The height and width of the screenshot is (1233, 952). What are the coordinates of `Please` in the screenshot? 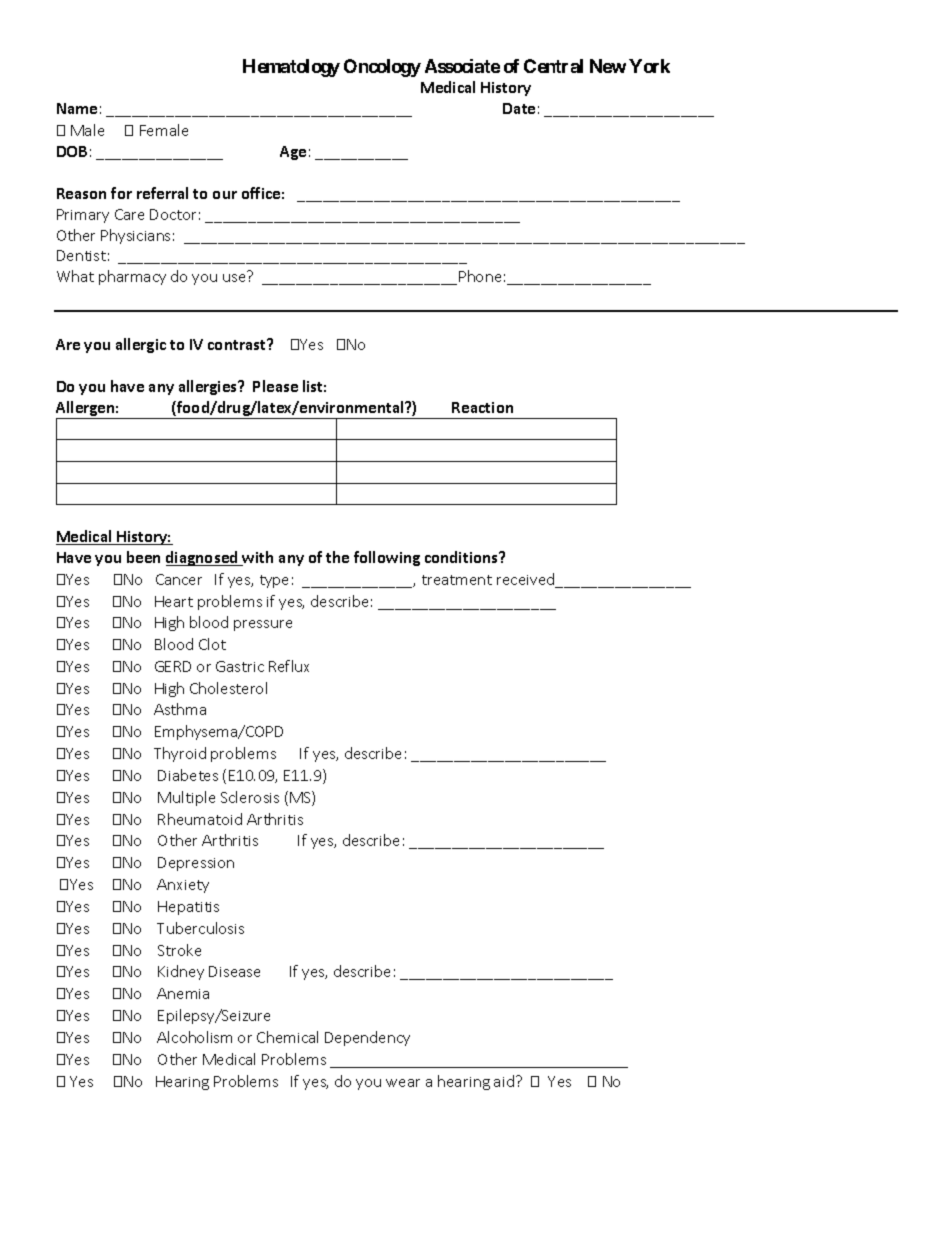 It's located at (275, 386).
